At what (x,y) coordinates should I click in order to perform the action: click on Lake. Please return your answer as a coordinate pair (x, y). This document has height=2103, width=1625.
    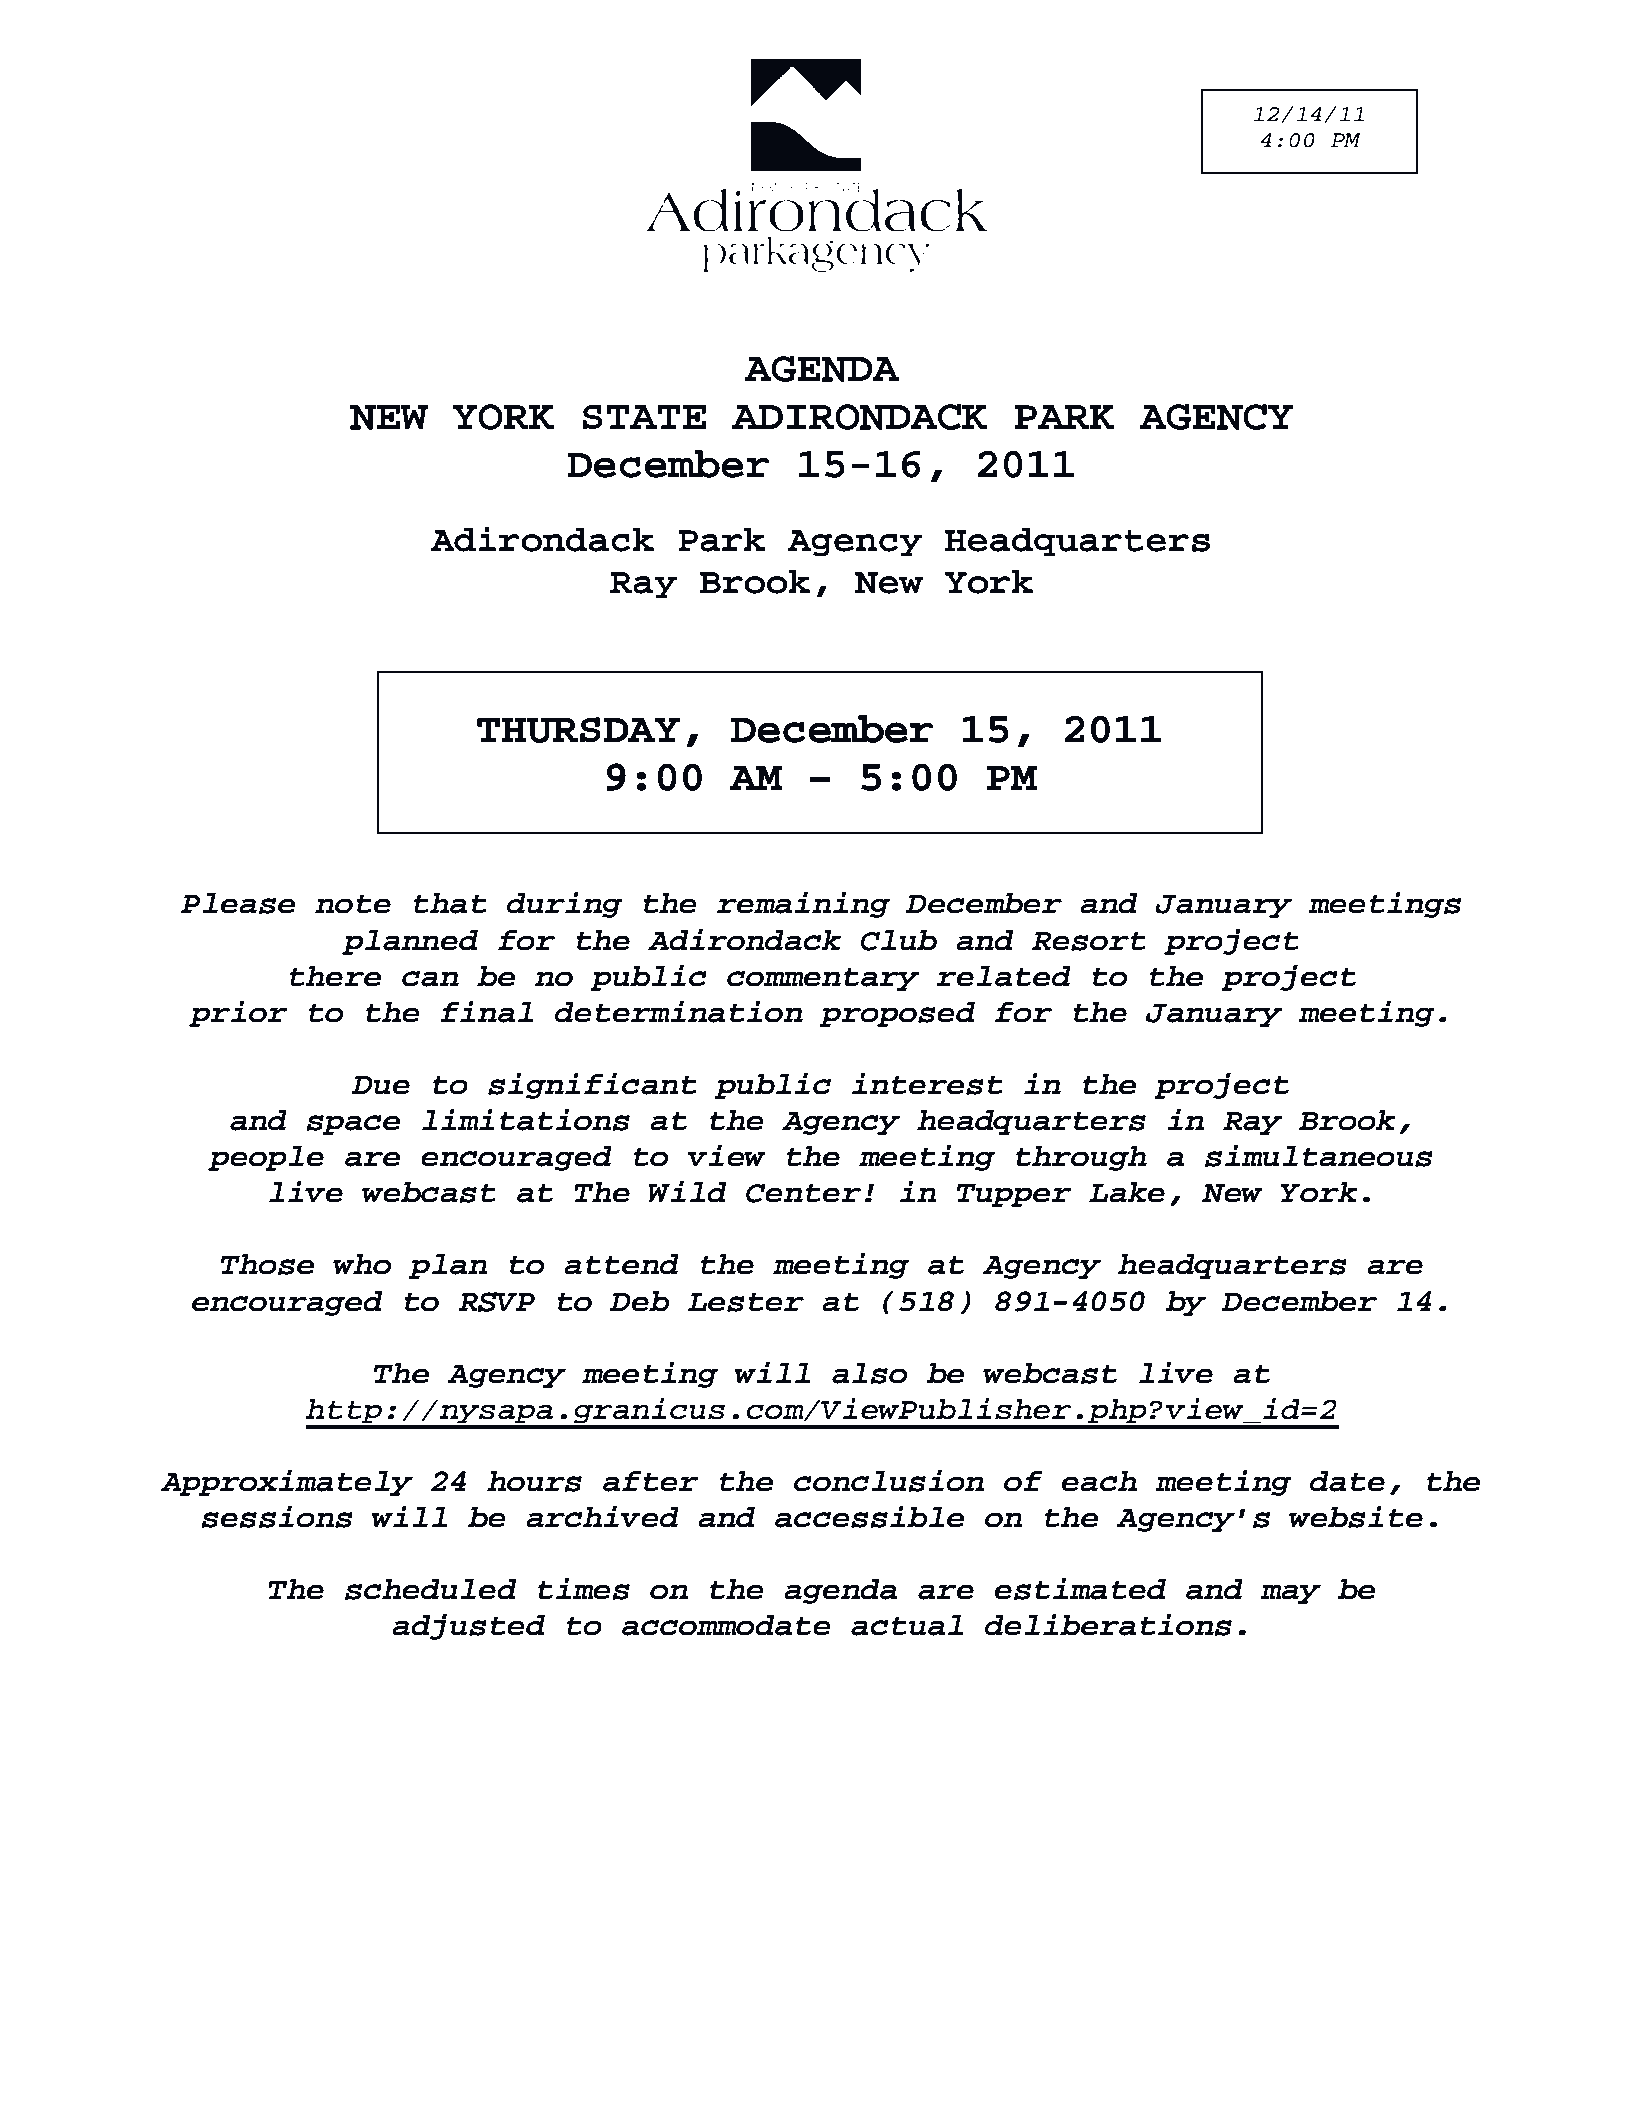
    Looking at the image, I should click on (1127, 1192).
